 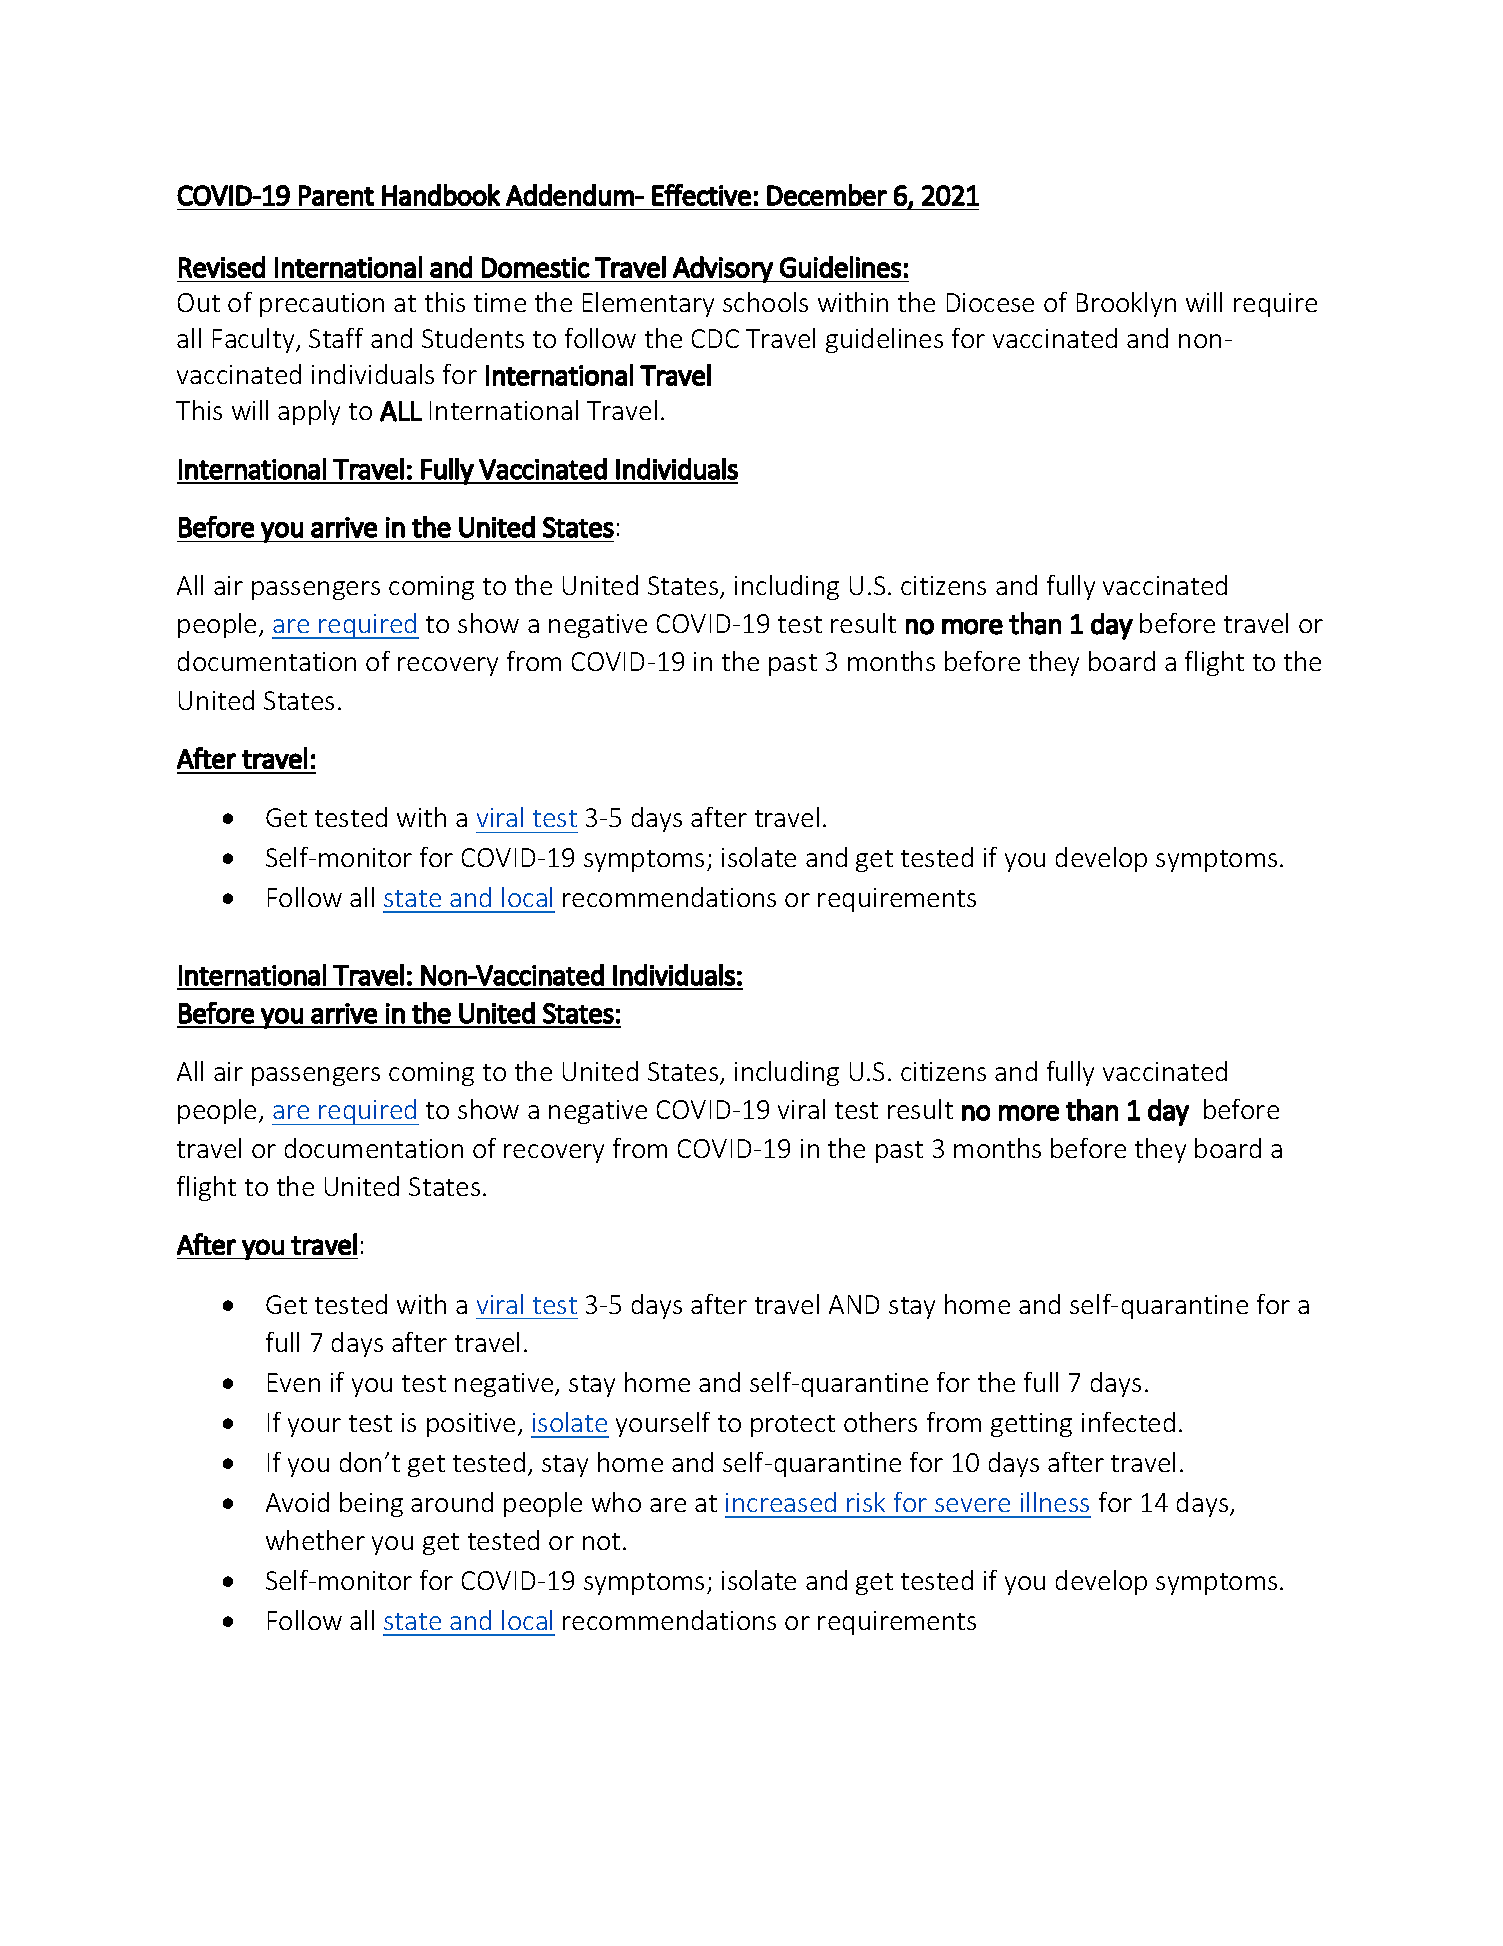 I want to click on who, so click(x=616, y=1502).
